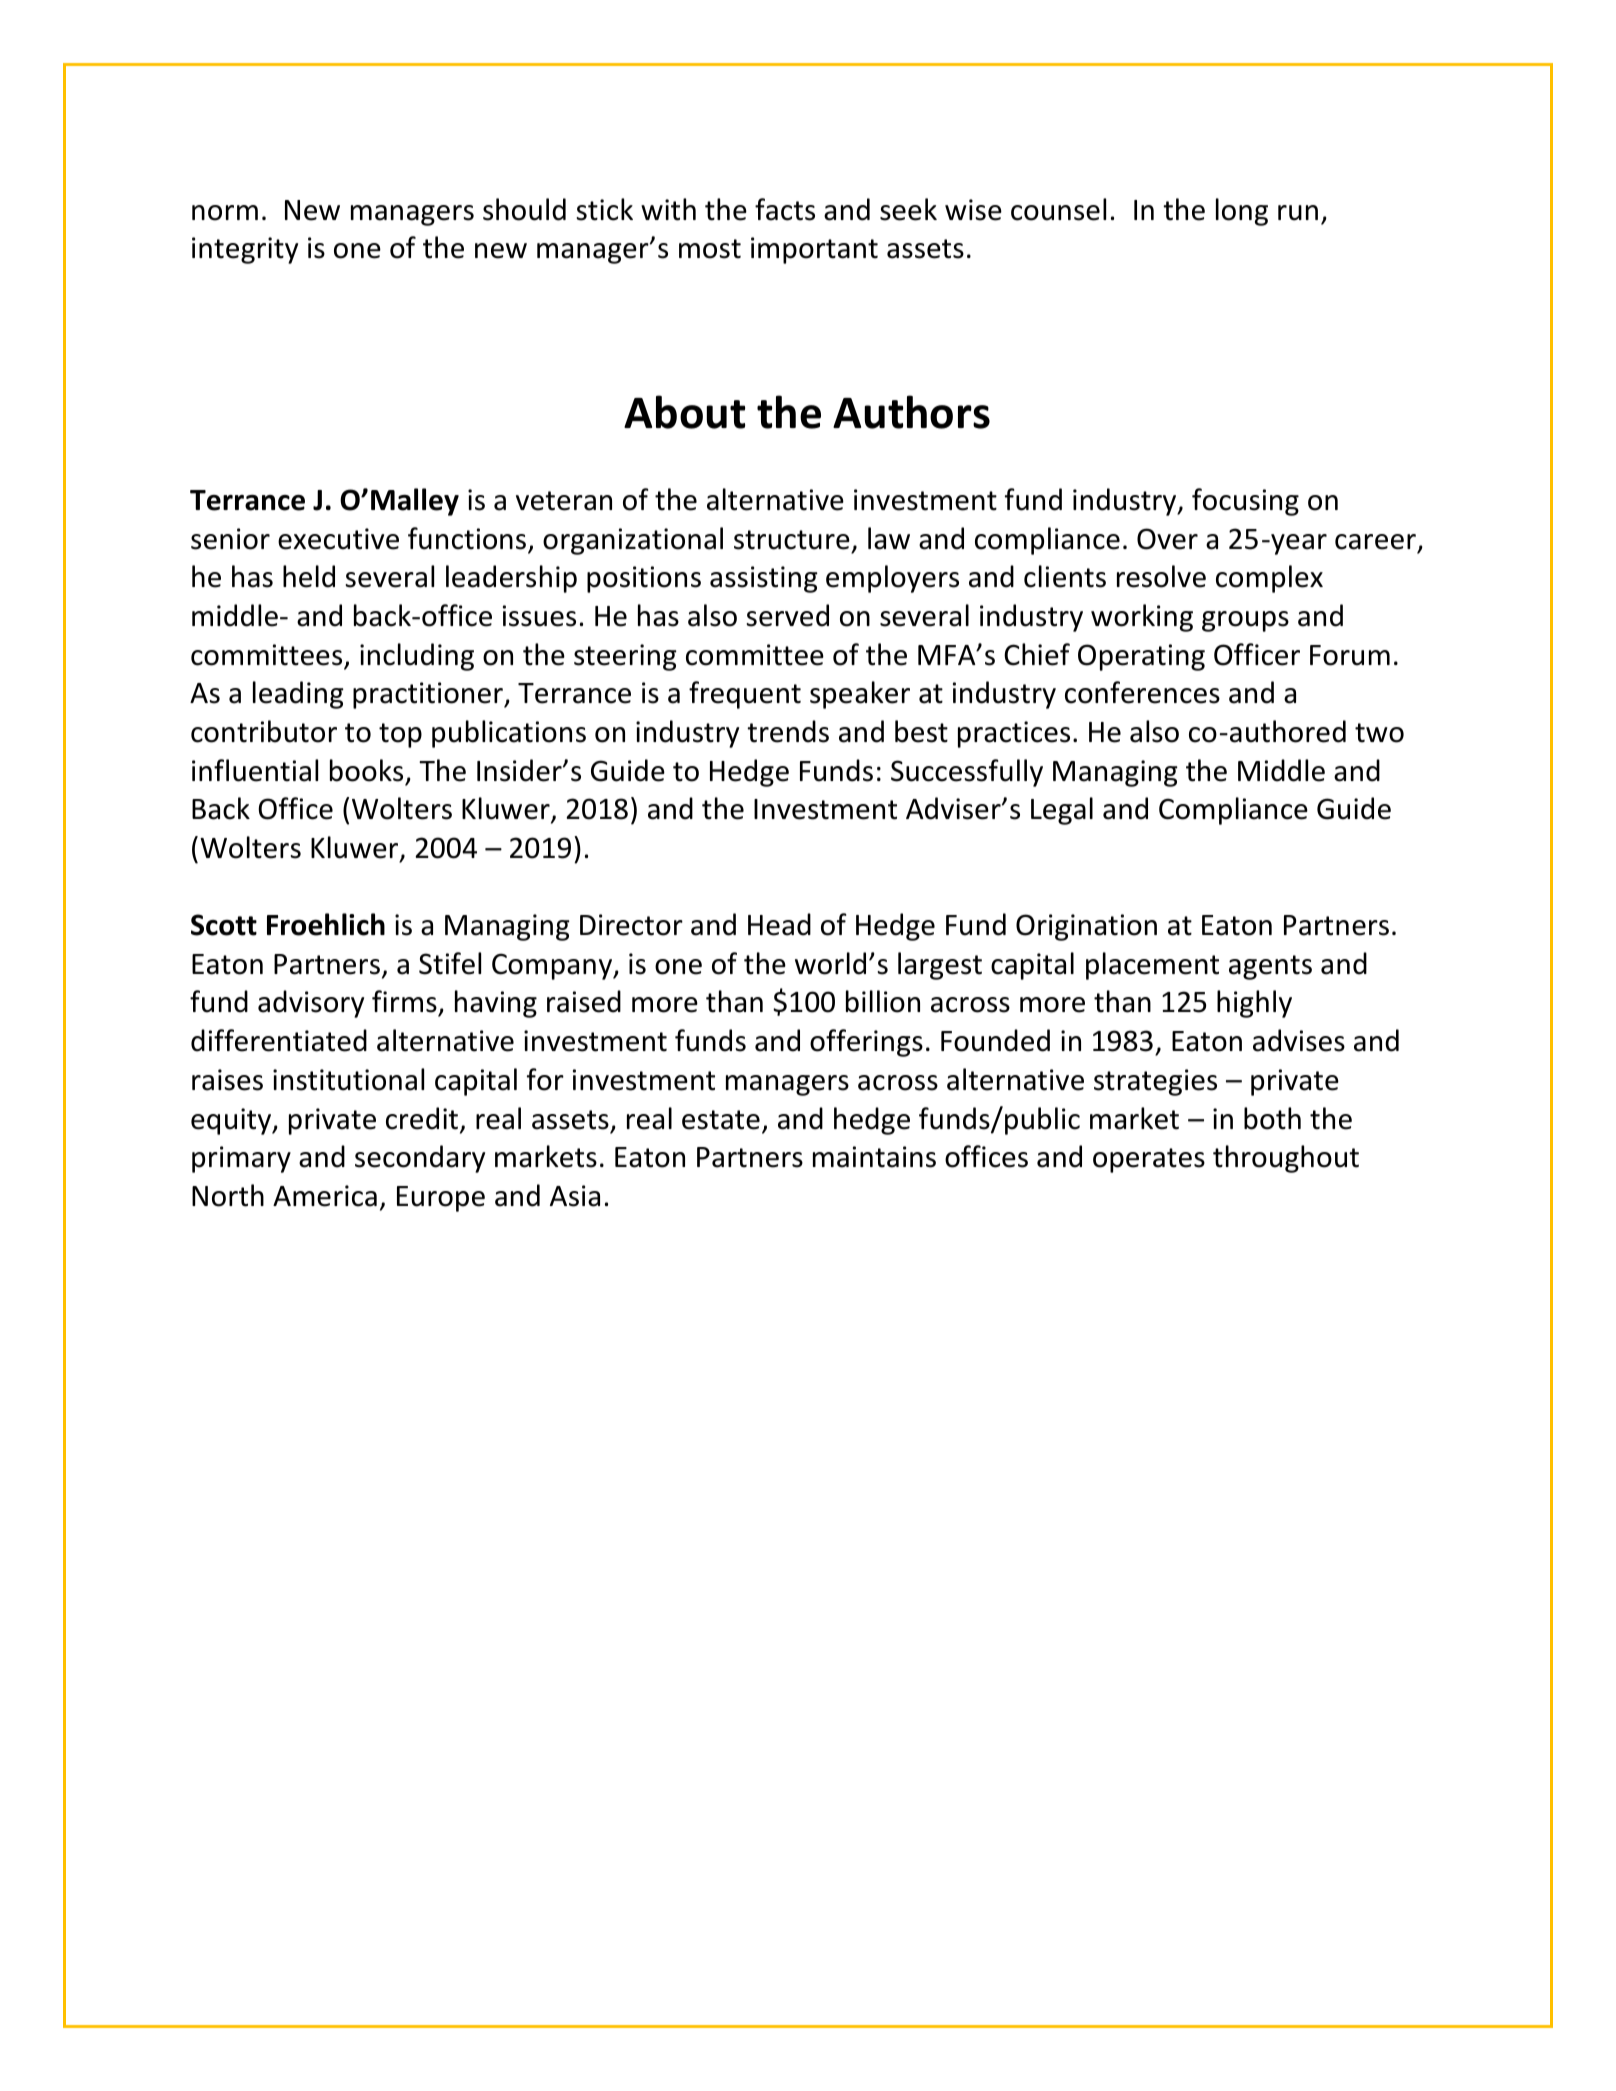 This document has height=2091, width=1616. What do you see at coordinates (298, 695) in the document?
I see `leading` at bounding box center [298, 695].
